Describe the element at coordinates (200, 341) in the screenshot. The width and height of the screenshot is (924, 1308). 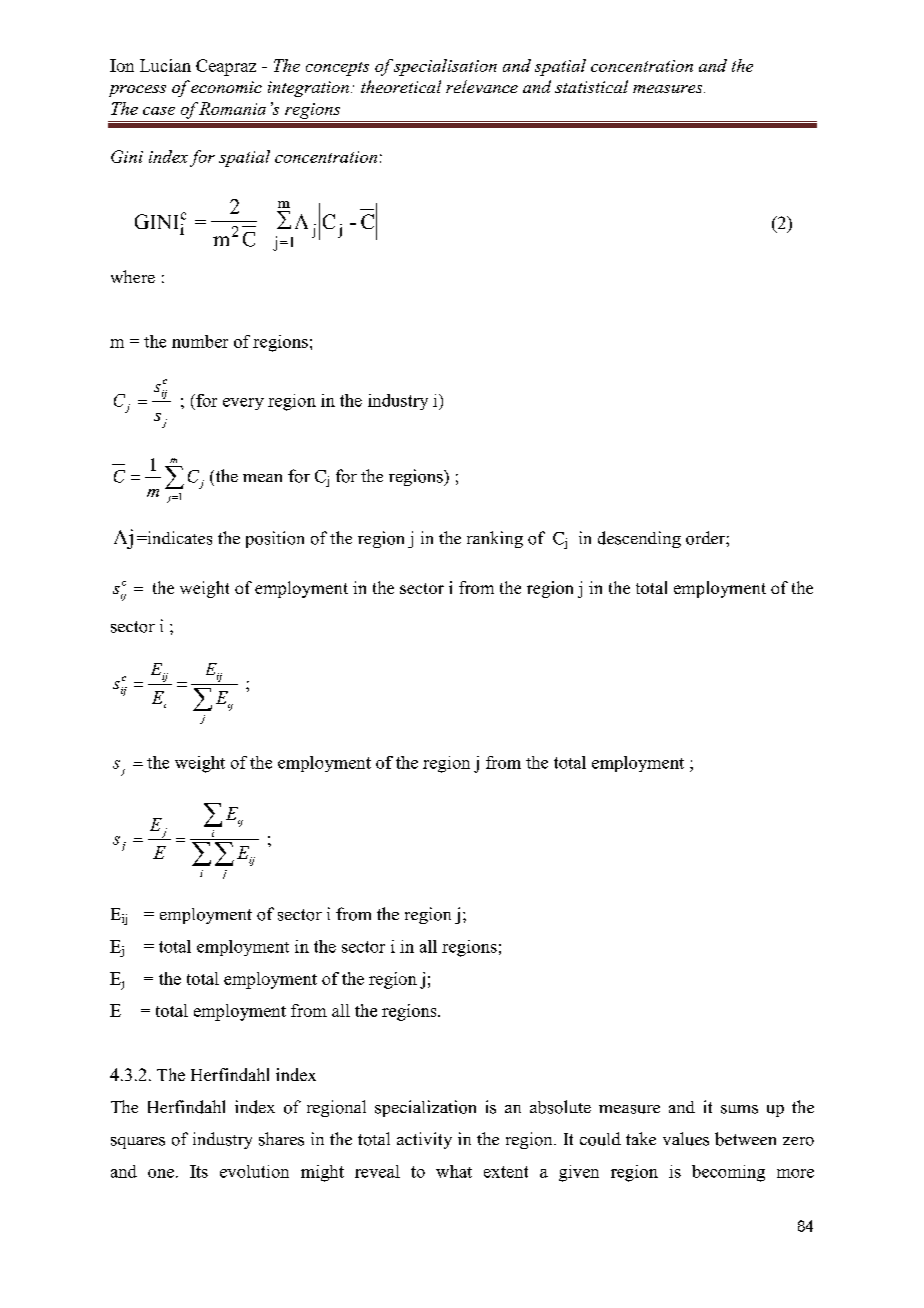
I see `number` at that location.
